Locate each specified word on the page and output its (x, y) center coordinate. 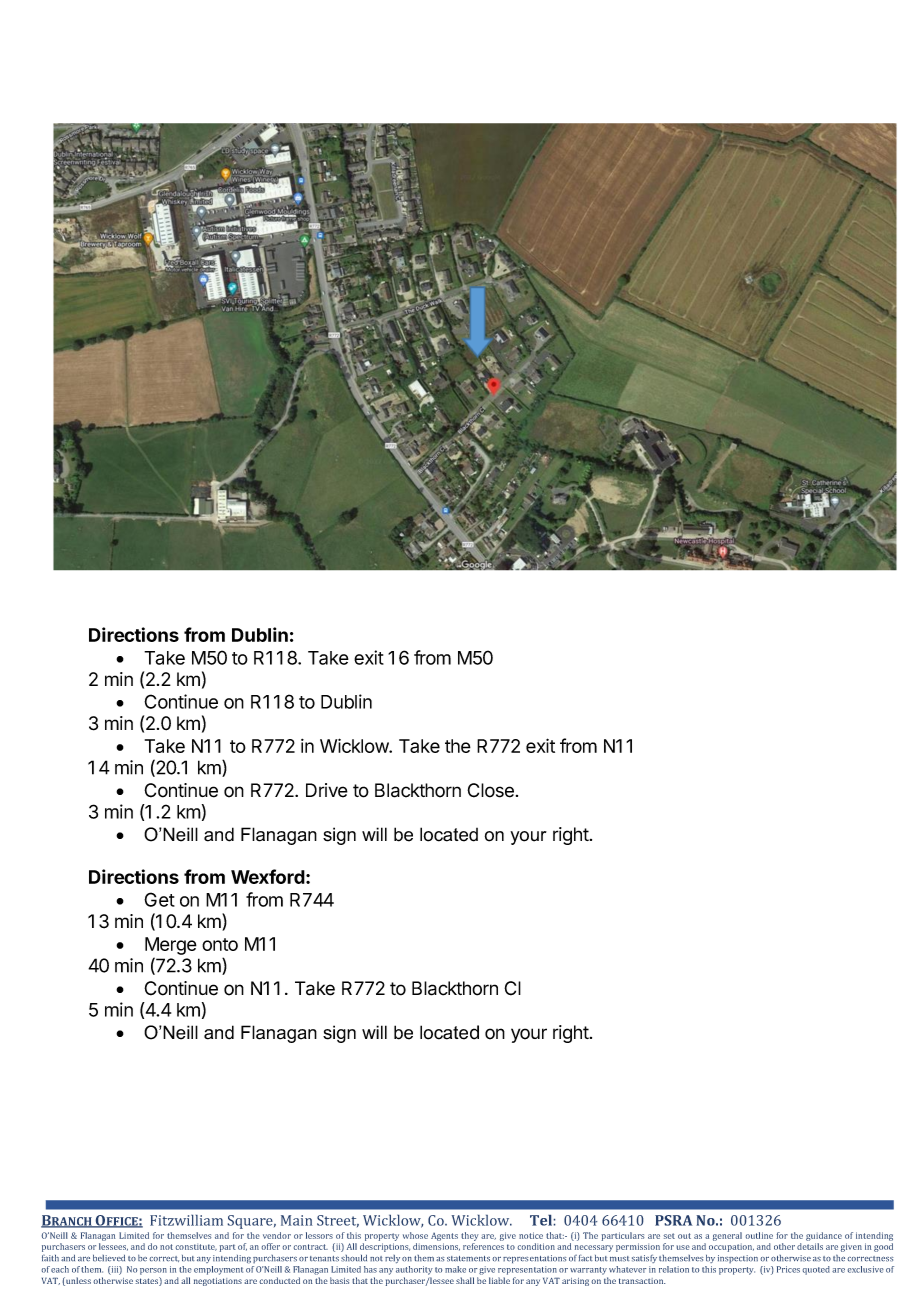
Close (490, 790)
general (727, 1236)
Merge (171, 946)
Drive (327, 790)
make (455, 1269)
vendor (277, 1235)
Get (159, 899)
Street (338, 1221)
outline (759, 1235)
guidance (824, 1236)
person (153, 1271)
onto (220, 944)
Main (297, 1220)
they (470, 1236)
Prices (788, 1269)
